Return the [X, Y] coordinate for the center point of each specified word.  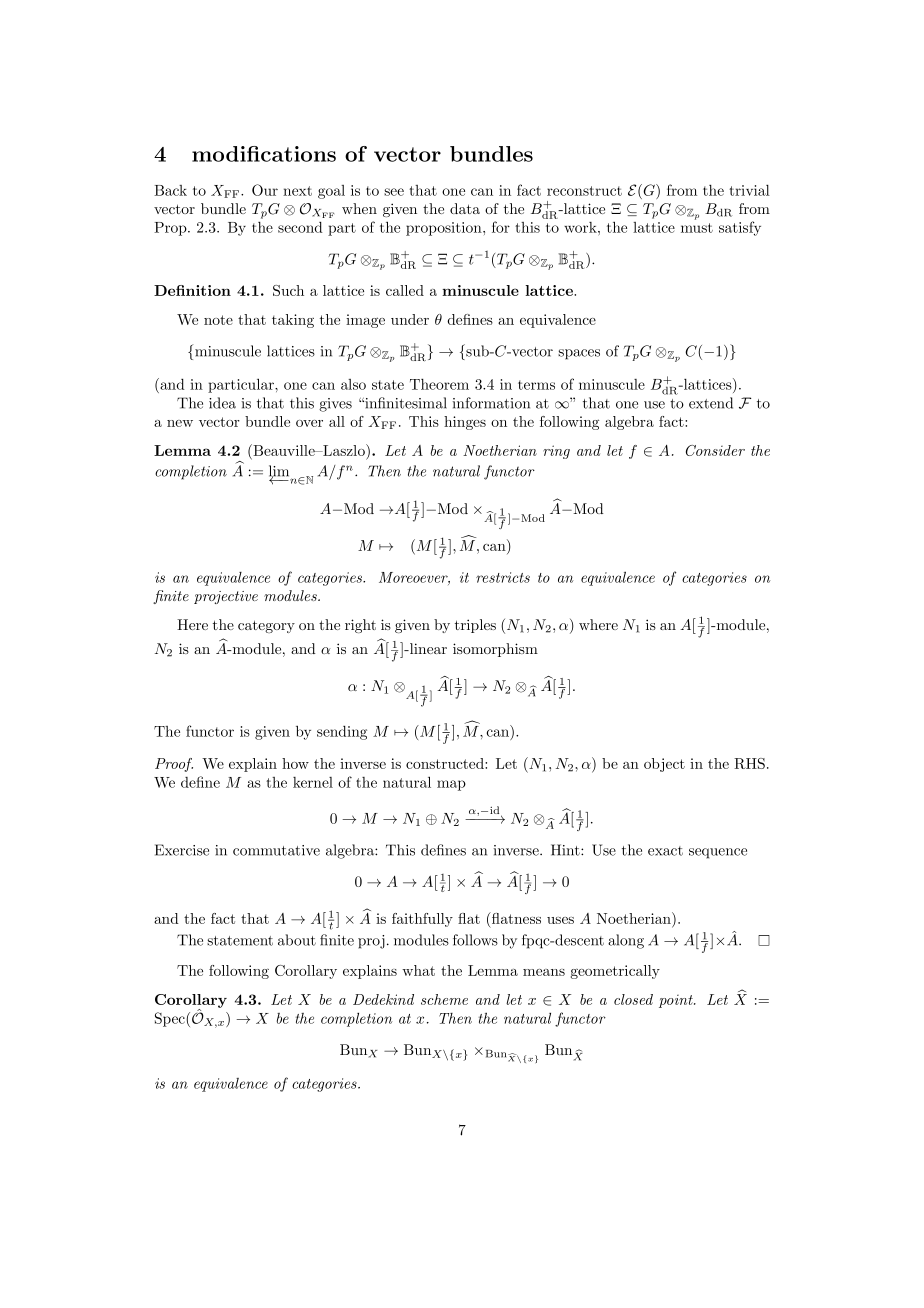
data [465, 208]
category [266, 626]
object [664, 765]
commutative [276, 850]
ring [556, 452]
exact [665, 851]
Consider [715, 450]
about [297, 940]
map [451, 785]
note [218, 320]
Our [265, 190]
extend [711, 403]
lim [280, 472]
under [410, 319]
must [697, 228]
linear [427, 648]
